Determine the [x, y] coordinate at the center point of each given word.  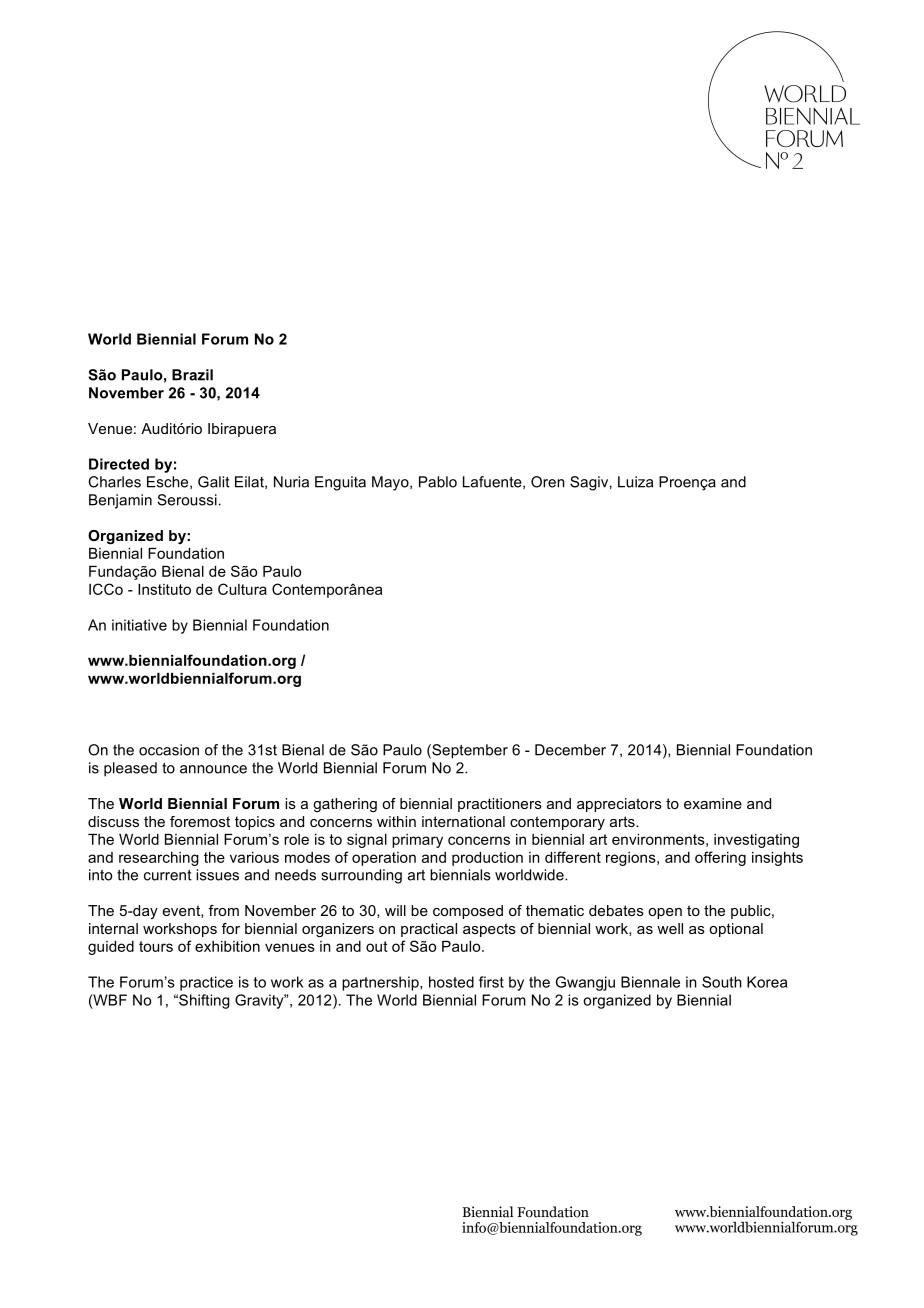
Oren [548, 482]
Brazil [192, 375]
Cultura [242, 589]
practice [206, 983]
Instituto [164, 589]
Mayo [391, 483]
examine [713, 803]
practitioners [500, 805]
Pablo [438, 482]
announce [213, 769]
